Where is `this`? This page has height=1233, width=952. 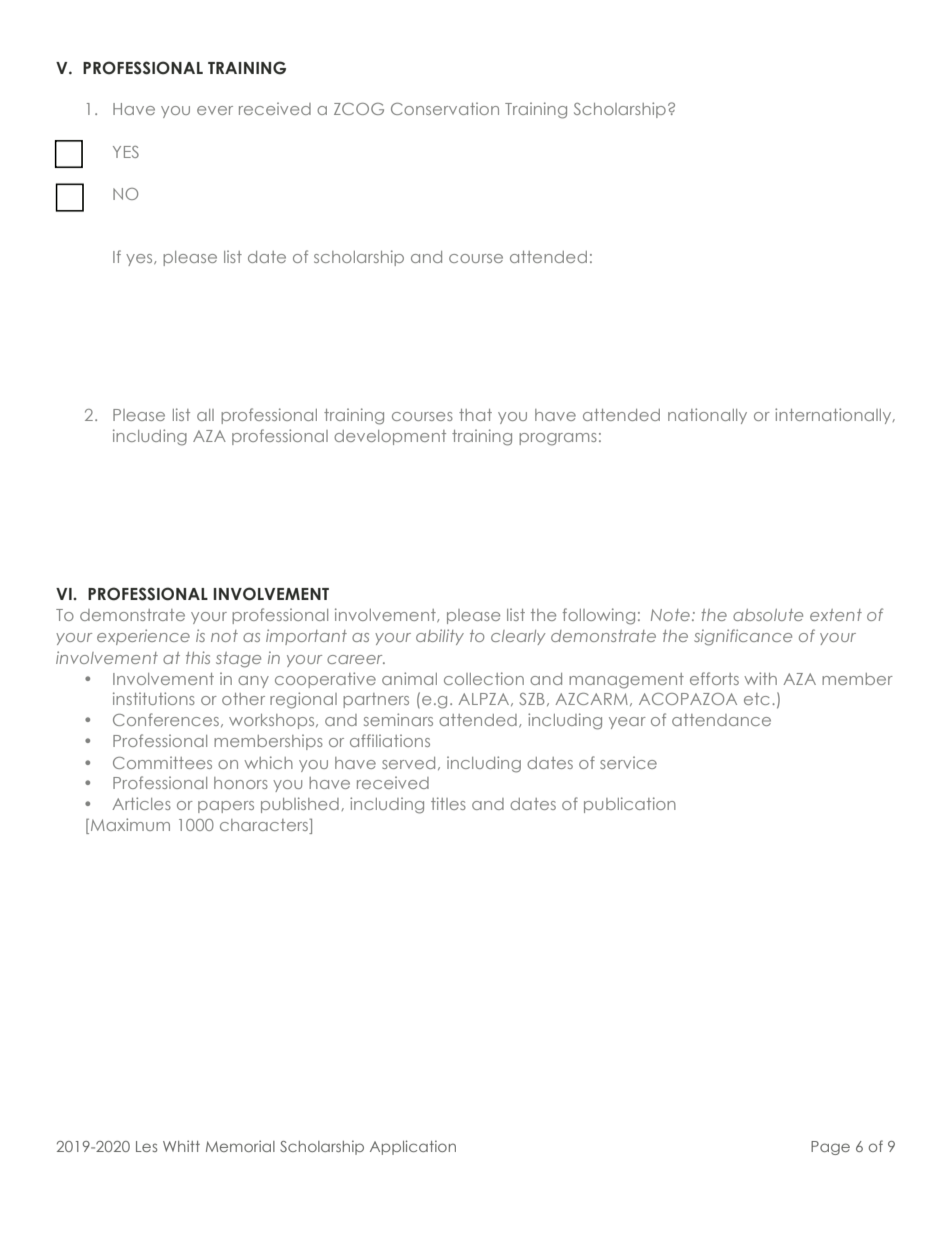 this is located at coordinates (198, 657).
